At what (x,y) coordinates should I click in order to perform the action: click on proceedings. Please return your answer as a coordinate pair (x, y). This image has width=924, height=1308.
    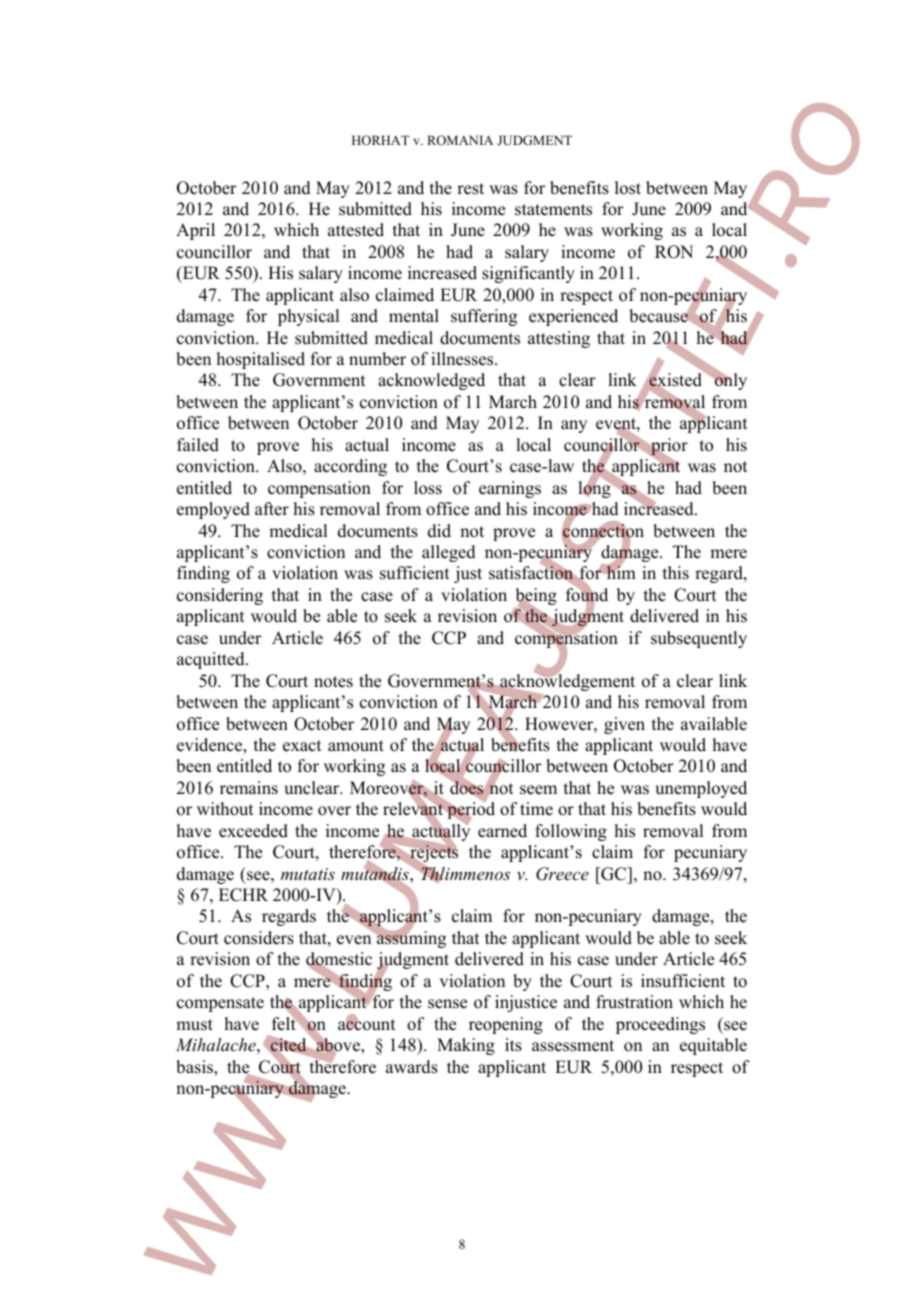
    Looking at the image, I should click on (660, 1025).
